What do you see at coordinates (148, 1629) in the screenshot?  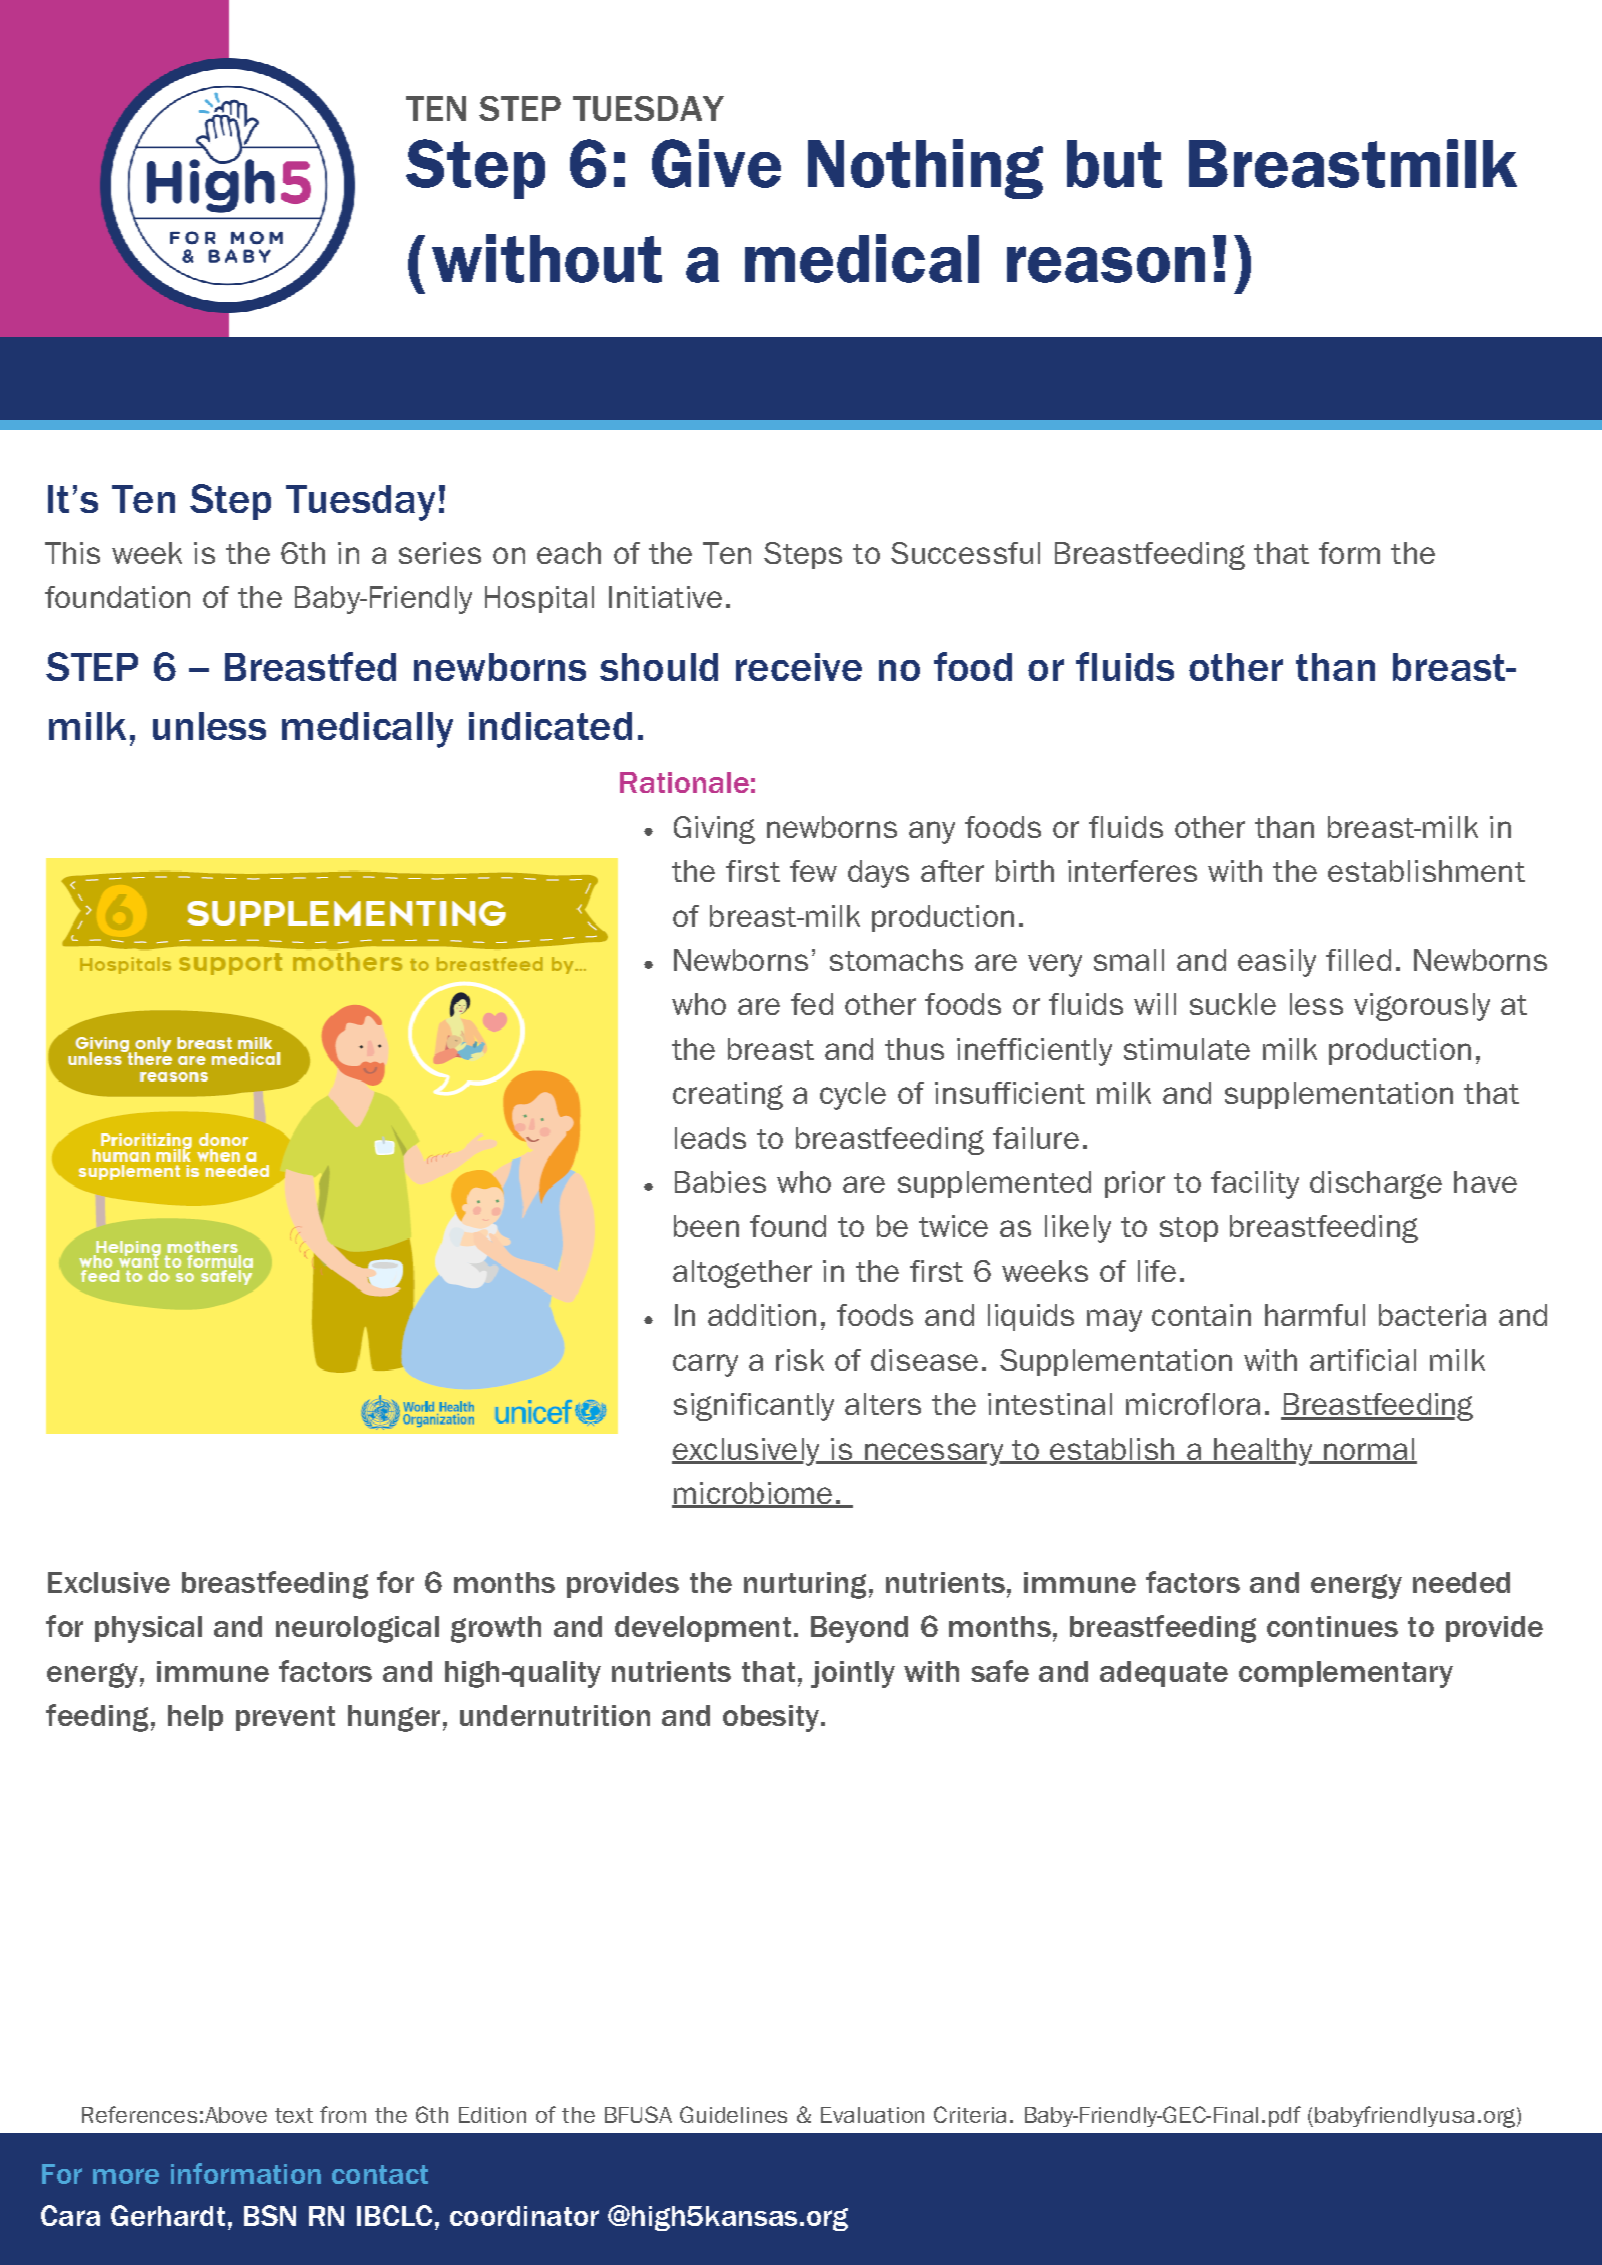 I see `physical` at bounding box center [148, 1629].
